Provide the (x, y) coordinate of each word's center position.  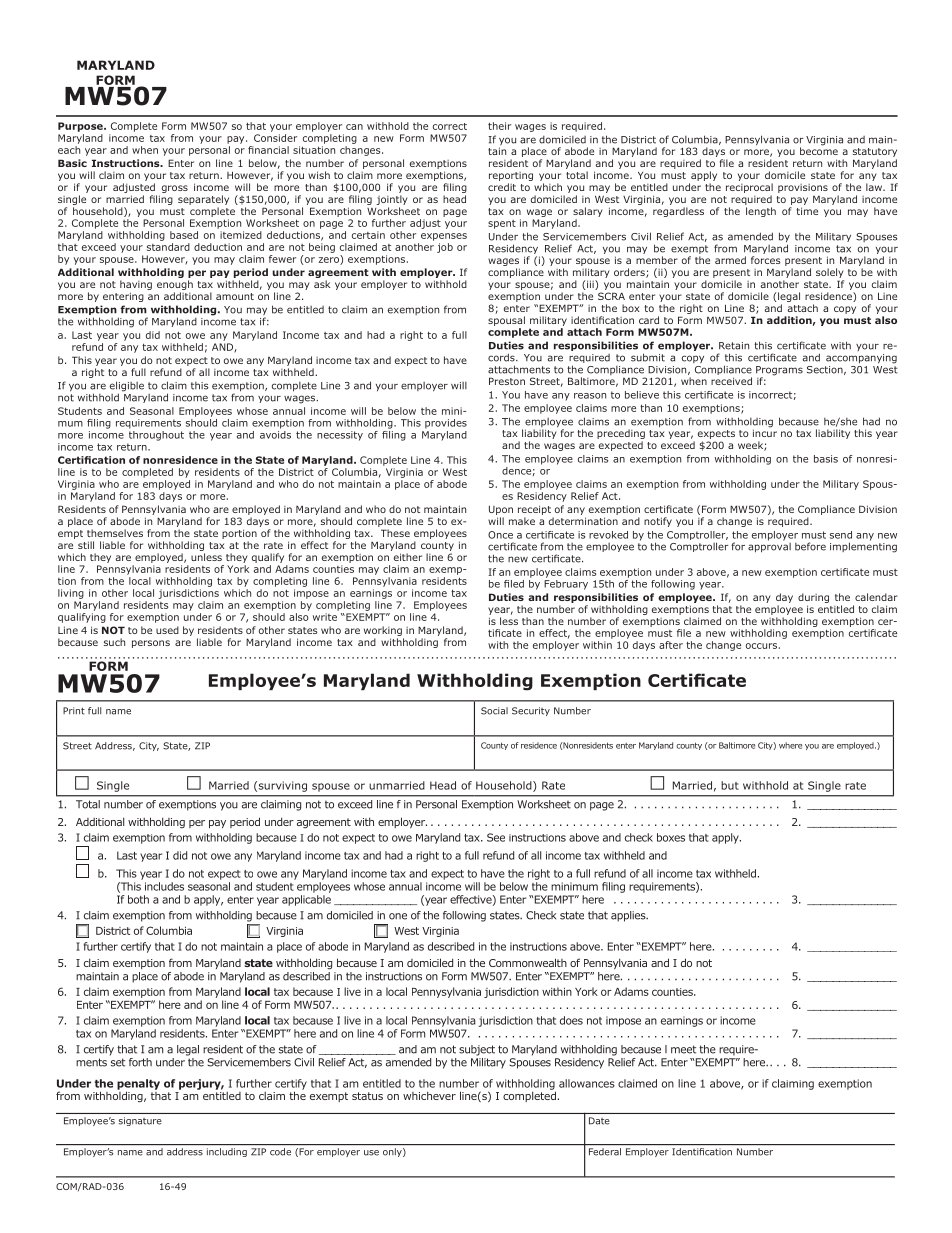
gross (173, 190)
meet (683, 1049)
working (384, 632)
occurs (761, 646)
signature (140, 1121)
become (819, 150)
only (393, 1152)
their (499, 126)
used (167, 630)
